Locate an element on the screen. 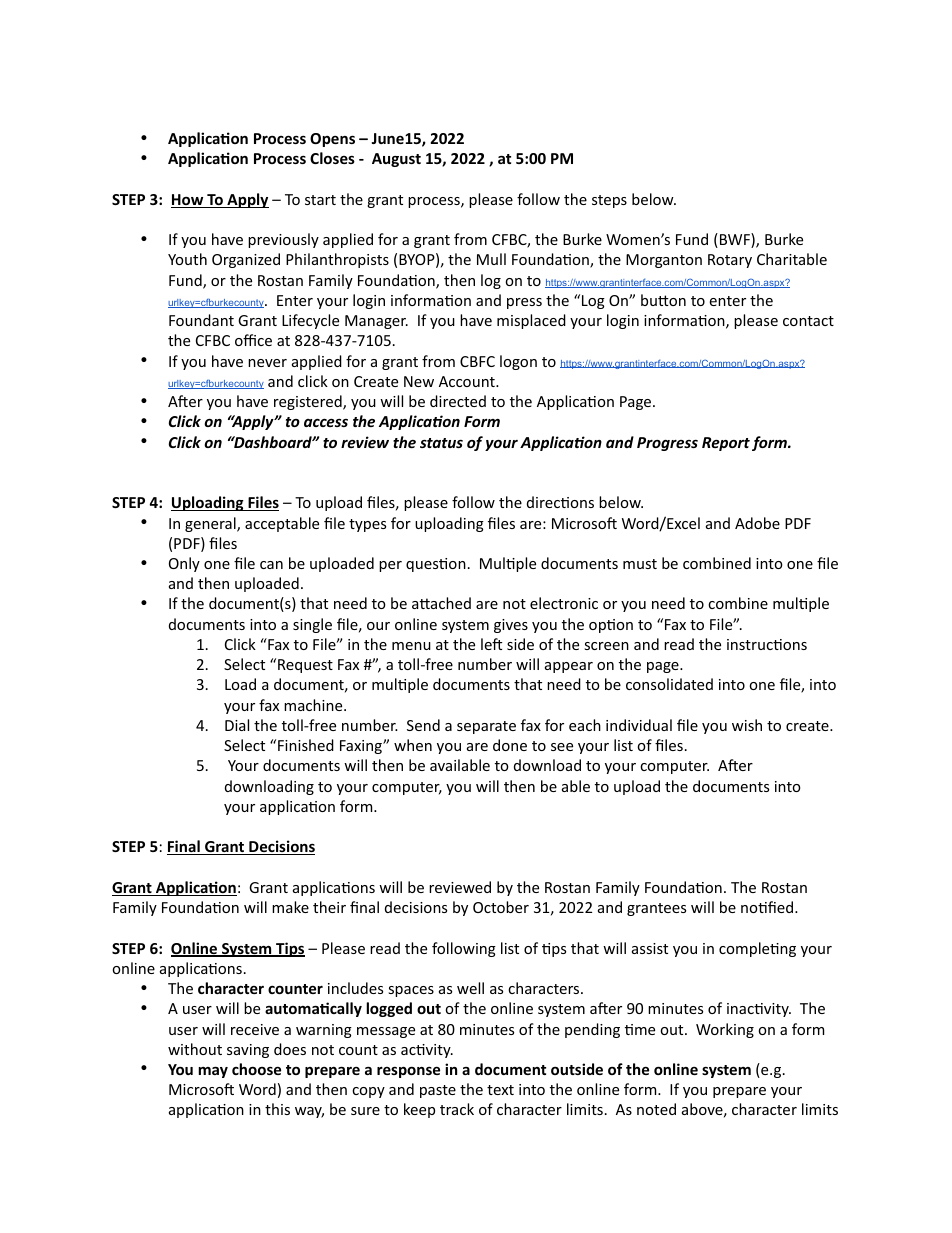  never is located at coordinates (267, 363).
